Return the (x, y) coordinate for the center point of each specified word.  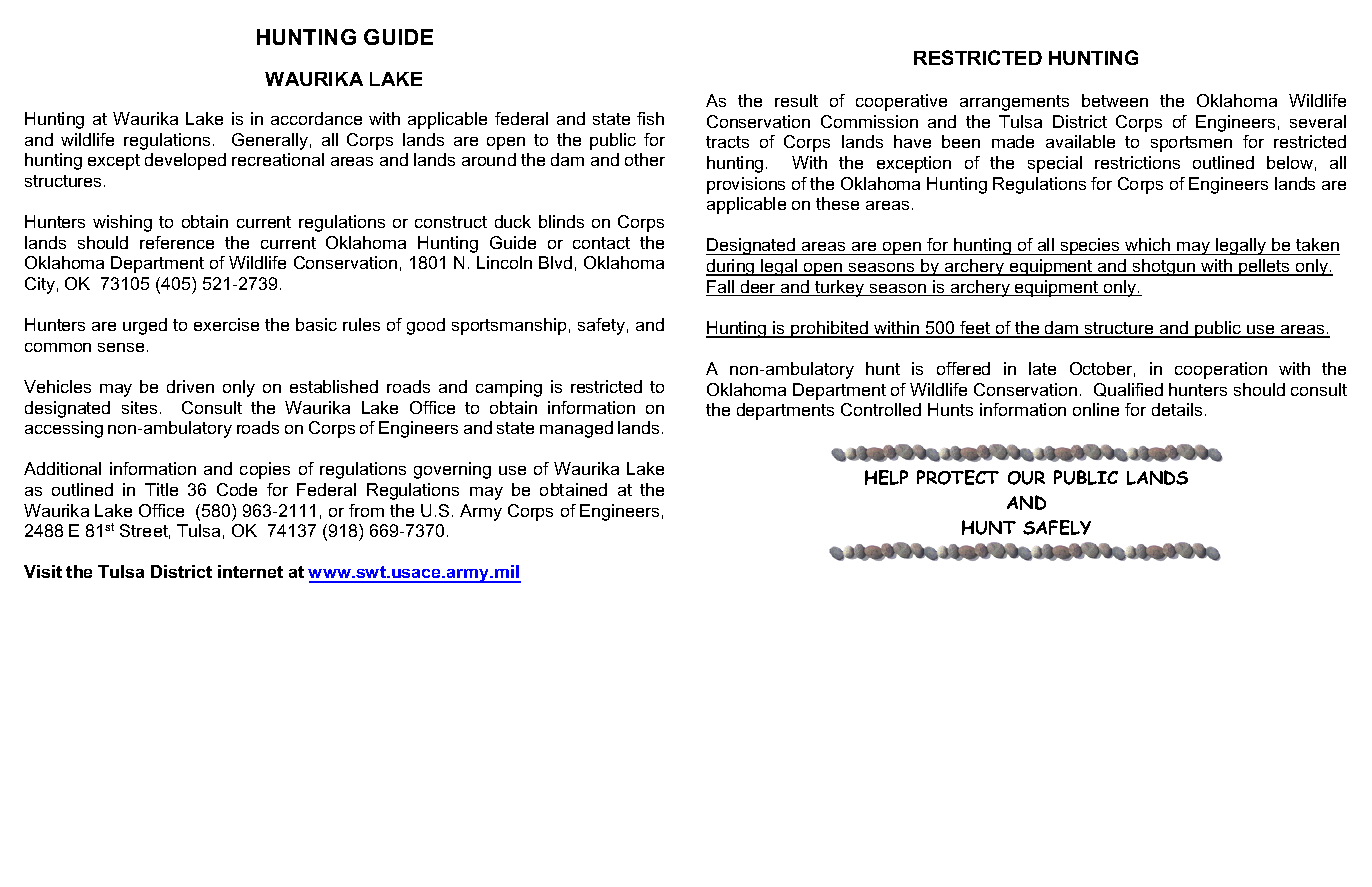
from (366, 510)
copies (265, 470)
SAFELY (1057, 527)
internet (250, 571)
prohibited (830, 329)
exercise (226, 324)
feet (975, 329)
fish (650, 118)
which (1148, 246)
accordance (316, 118)
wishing (122, 223)
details (1177, 409)
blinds (561, 221)
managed (576, 429)
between (1115, 100)
